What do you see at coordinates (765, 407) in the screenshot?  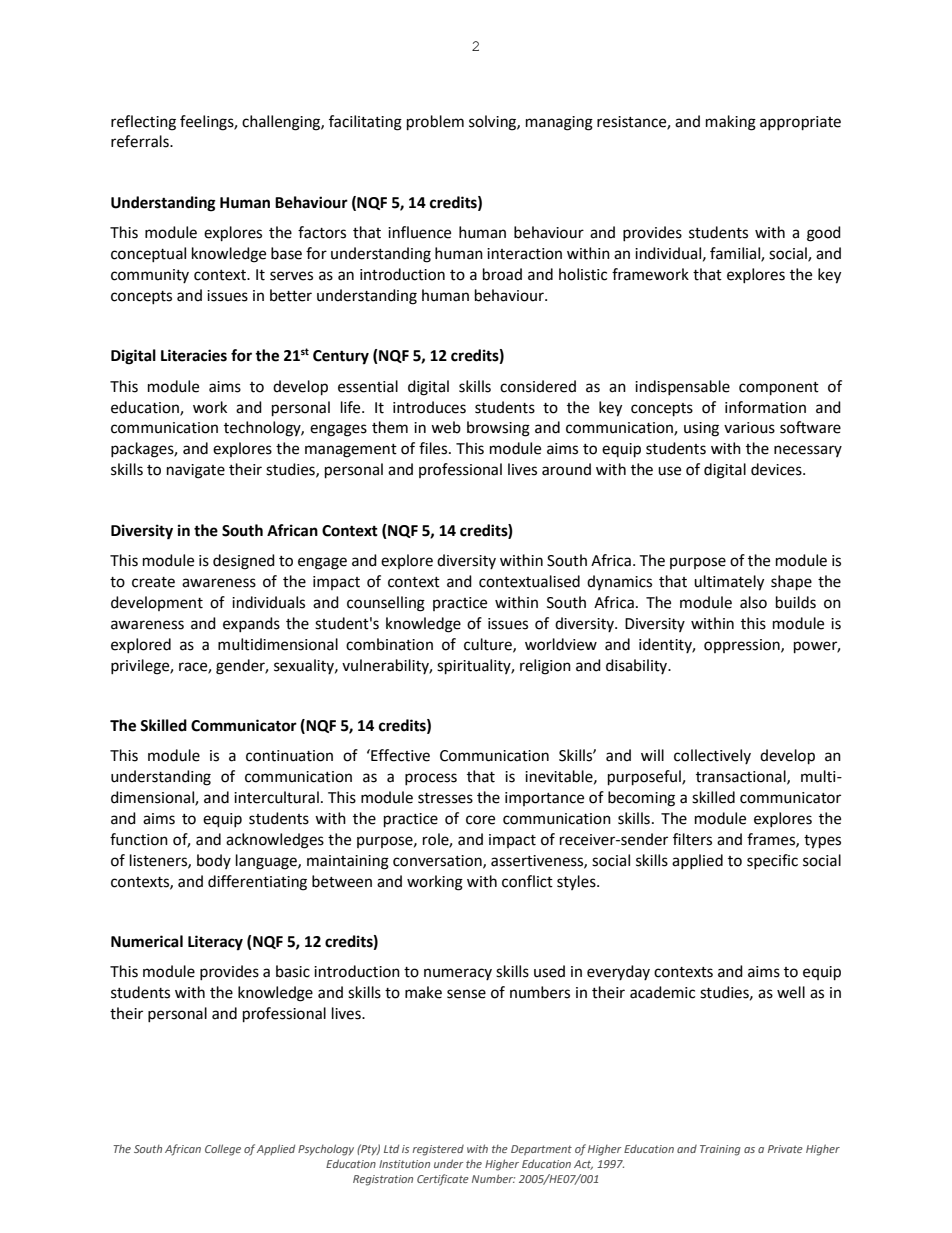 I see `information` at bounding box center [765, 407].
